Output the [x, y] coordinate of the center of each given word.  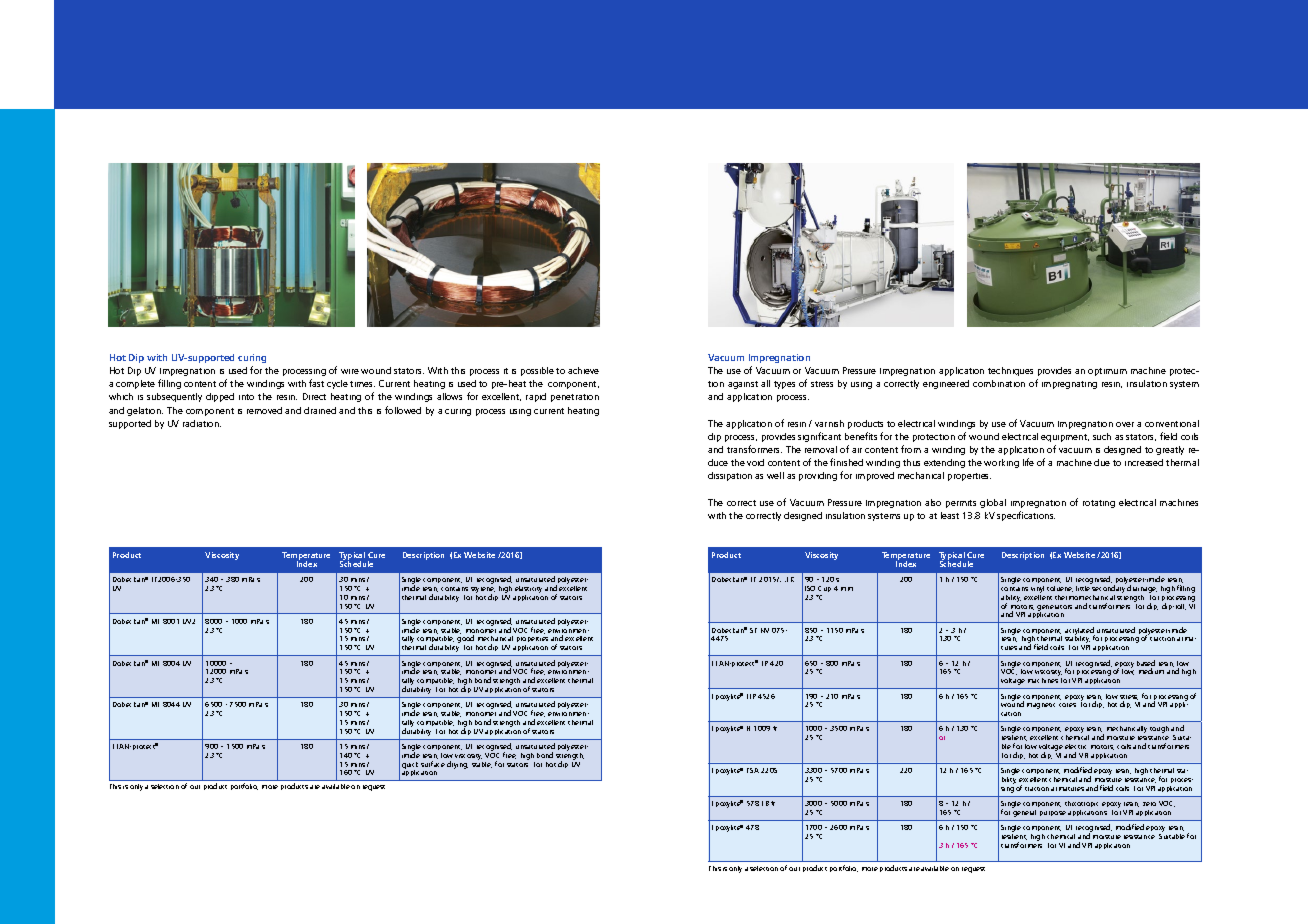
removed [264, 410]
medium [1151, 671]
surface [433, 764]
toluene [1060, 589]
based [1146, 664]
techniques [1010, 371]
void [755, 462]
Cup [824, 591]
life [1028, 462]
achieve [583, 370]
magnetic [1041, 706]
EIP [751, 696]
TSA [753, 770]
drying [457, 765]
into [246, 397]
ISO [810, 588]
